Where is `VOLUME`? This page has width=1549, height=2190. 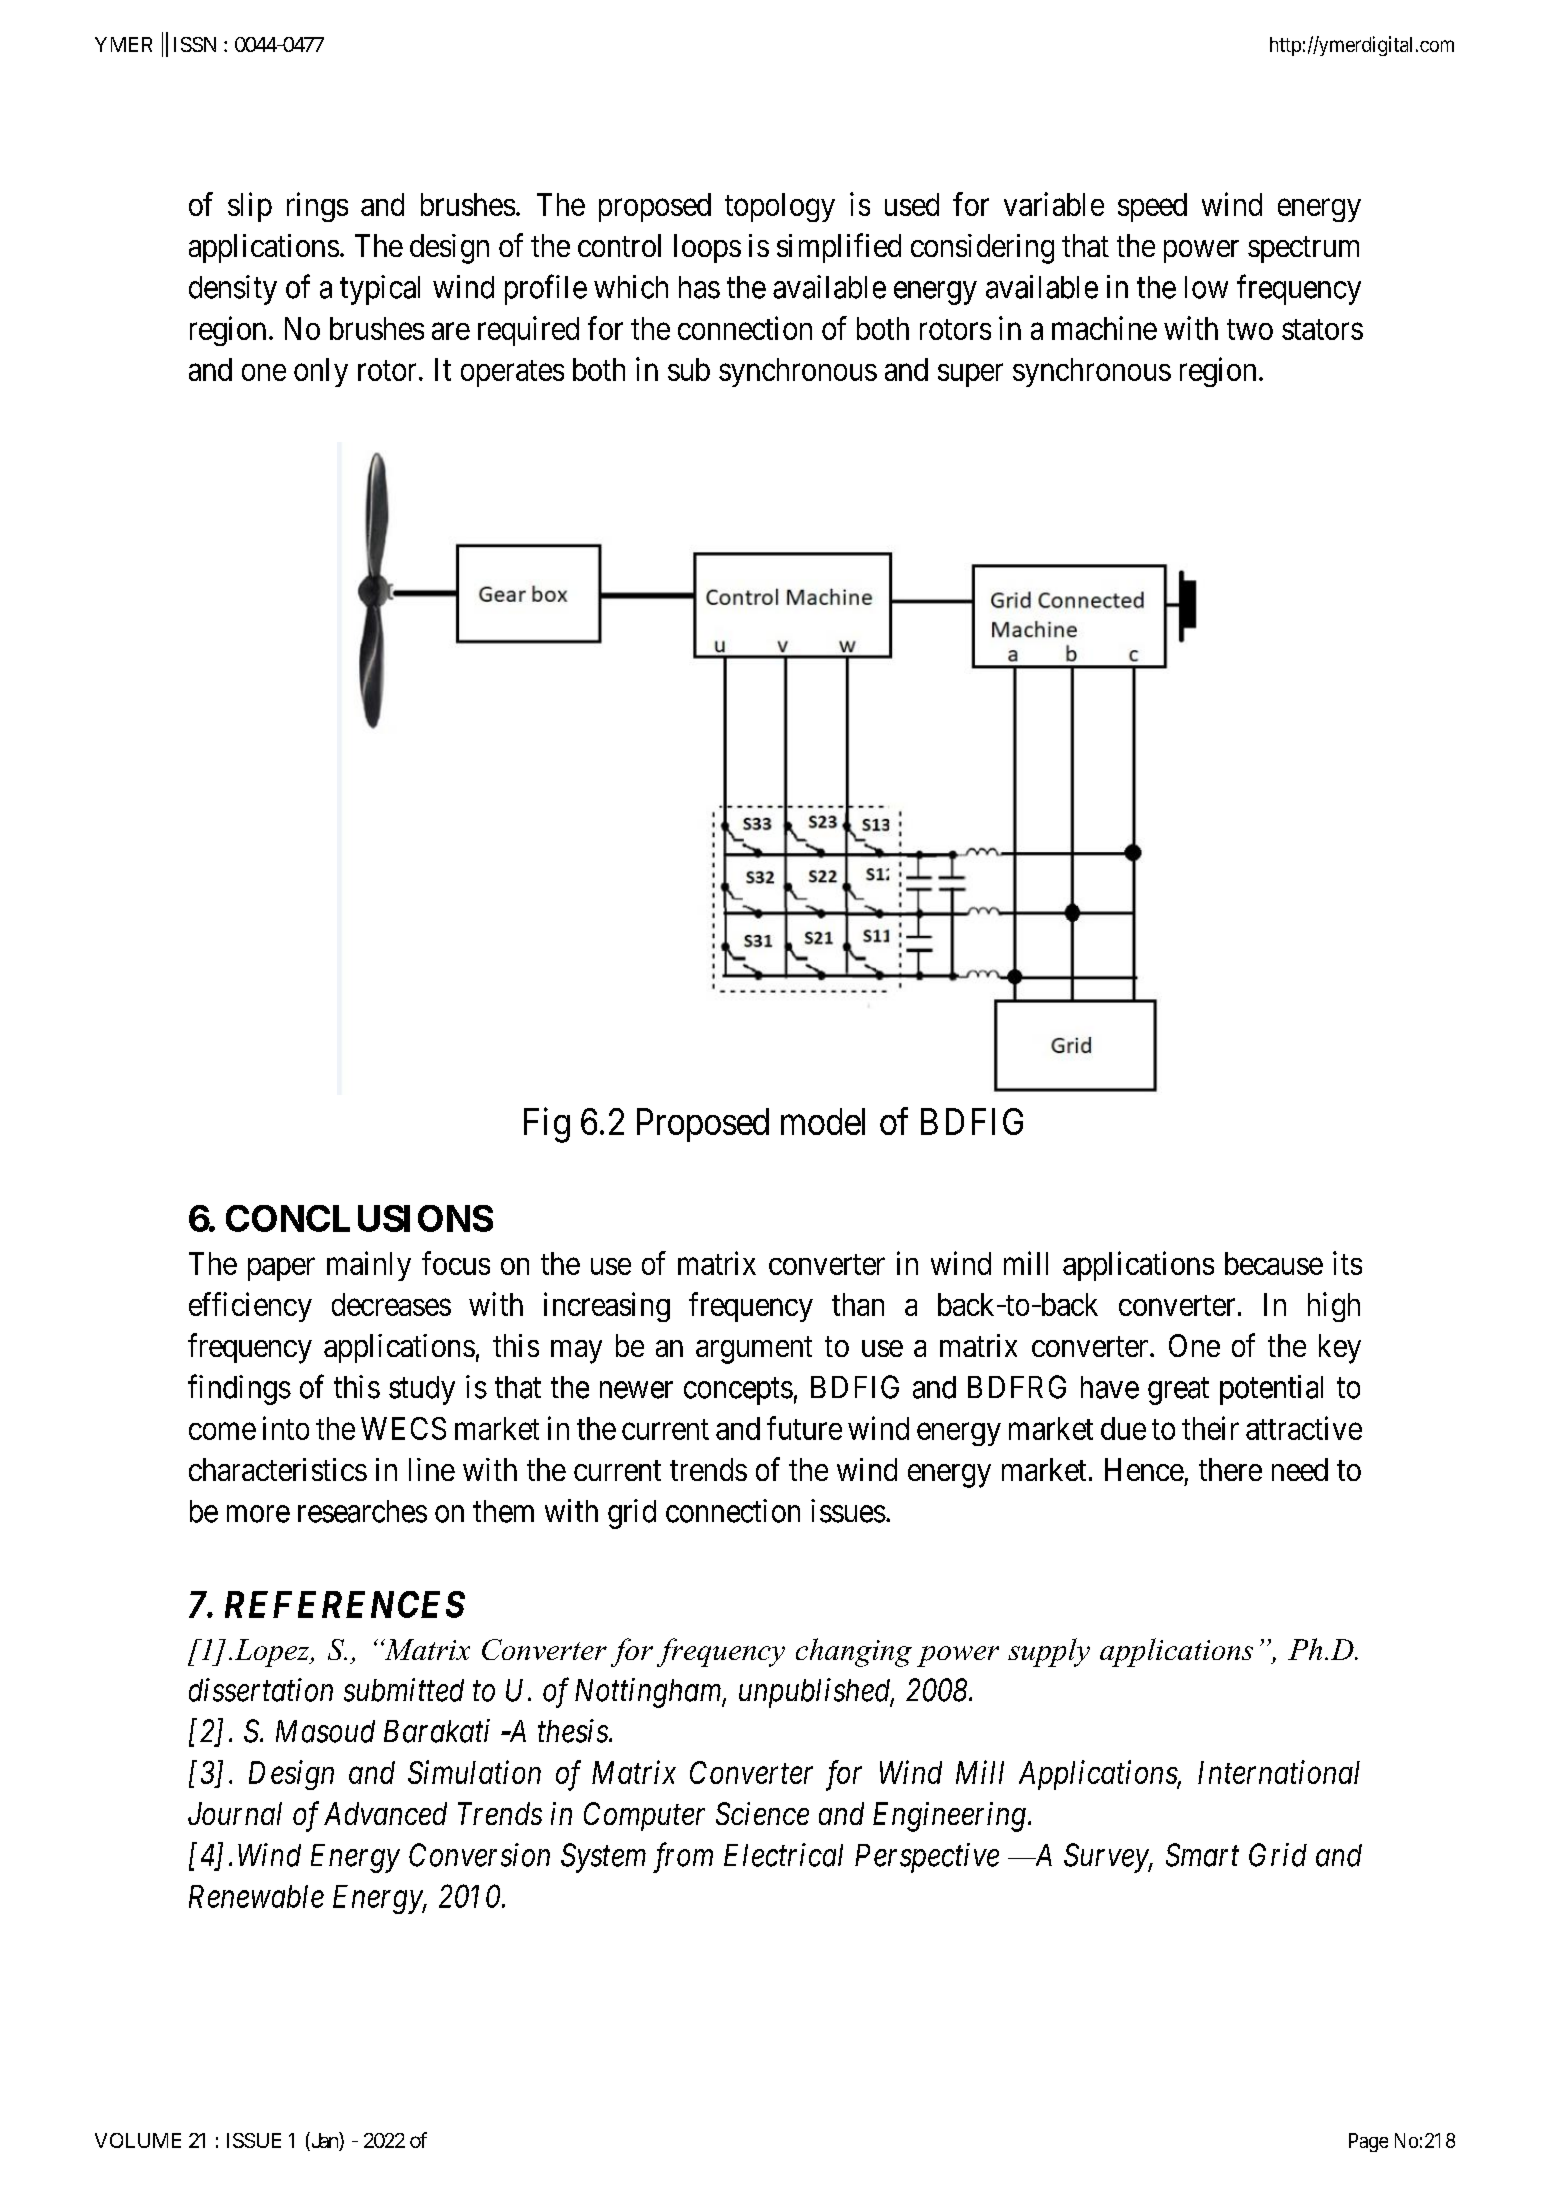 VOLUME is located at coordinates (138, 2140).
